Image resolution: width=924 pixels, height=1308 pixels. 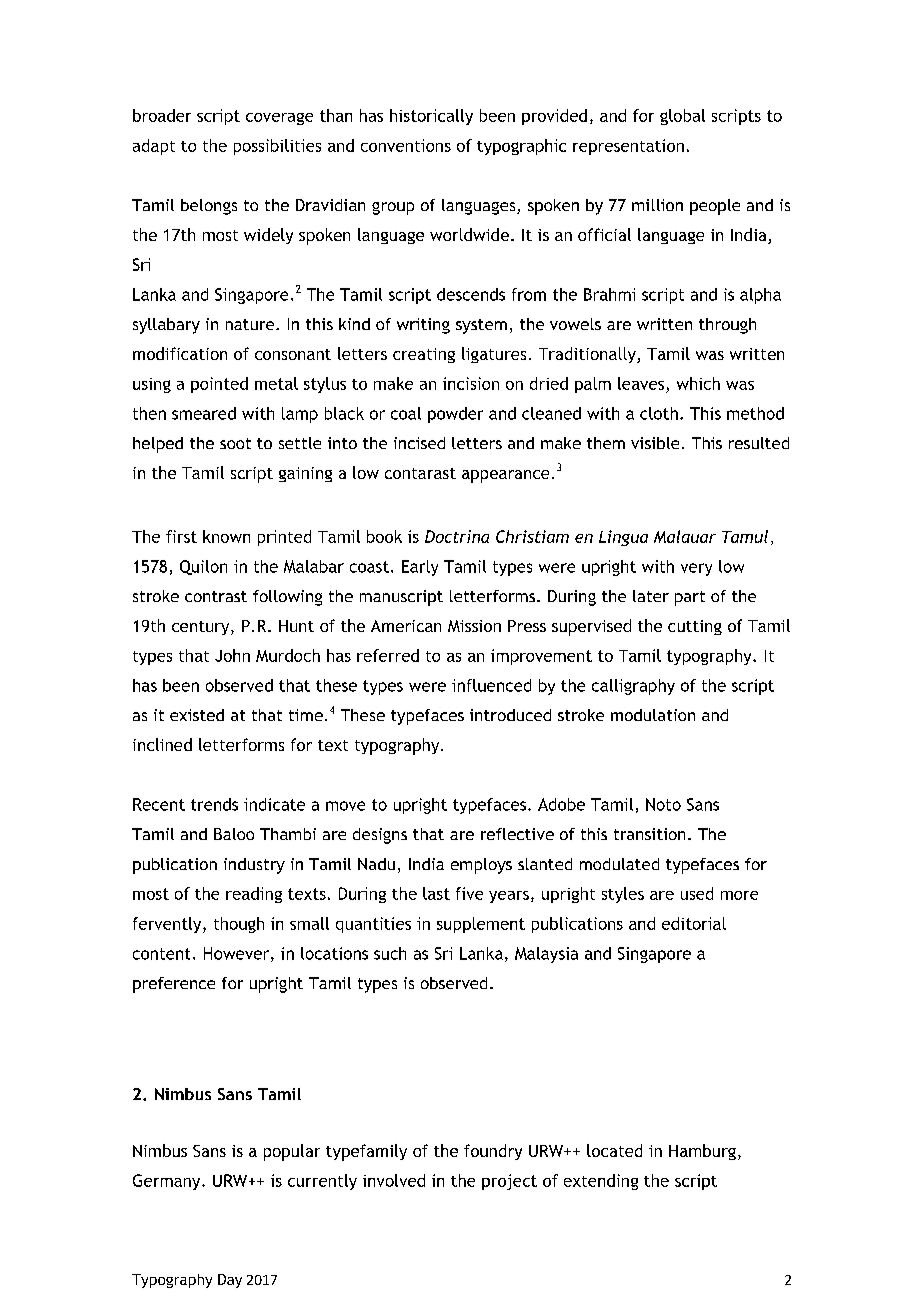 I want to click on preference, so click(x=174, y=985).
